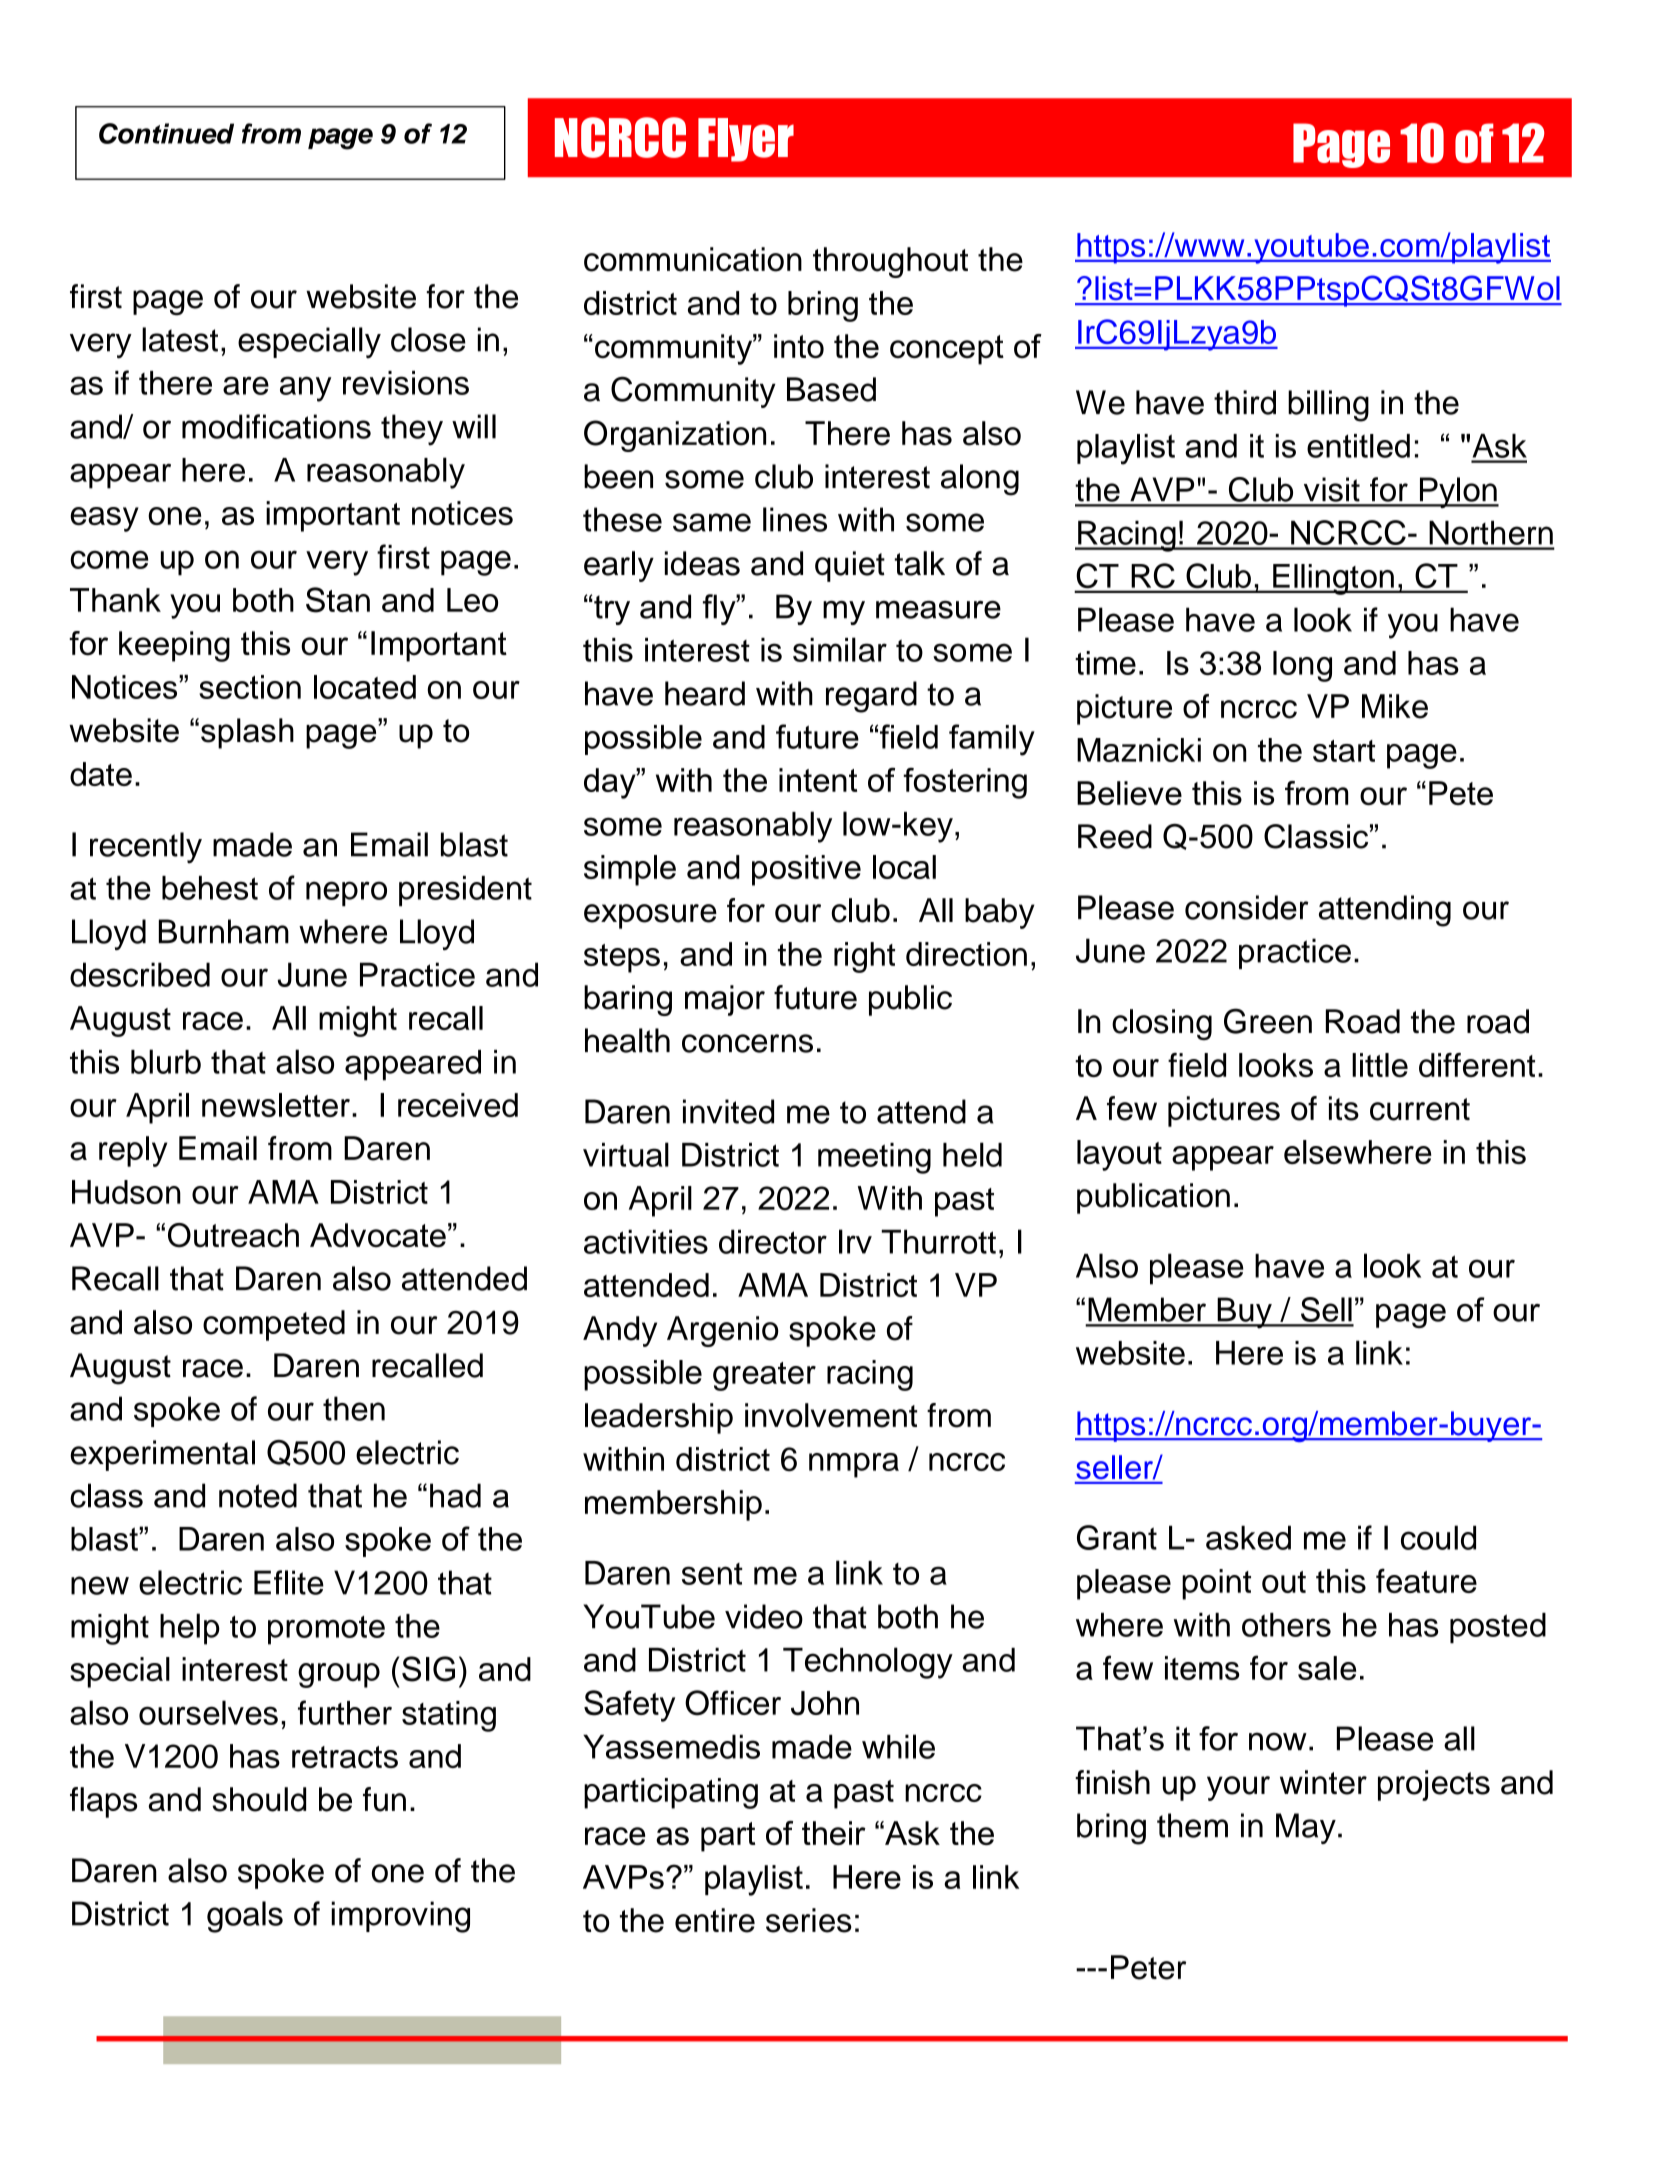  Describe the element at coordinates (166, 133) in the screenshot. I see `Continued` at that location.
